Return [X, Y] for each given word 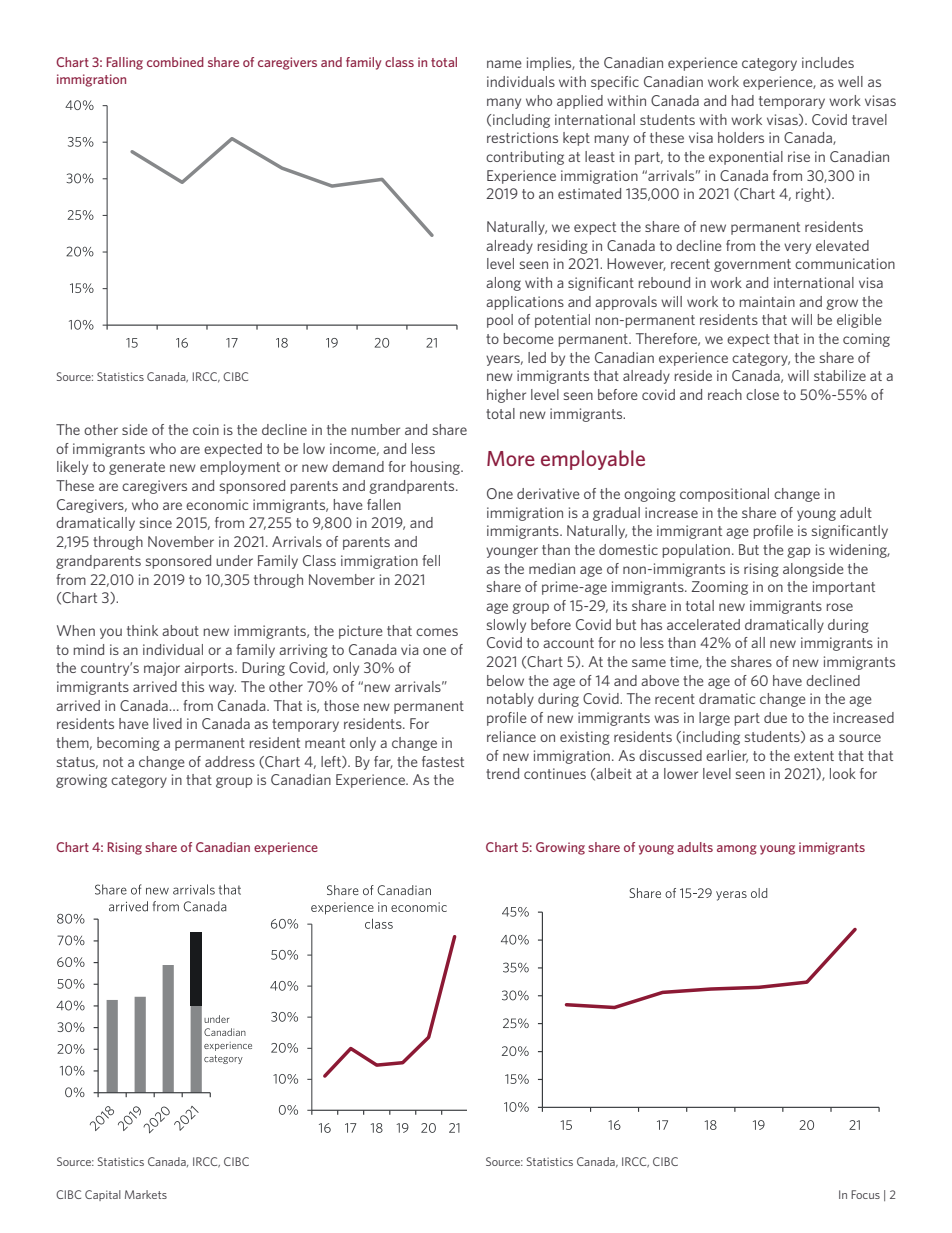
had [743, 100]
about [180, 630]
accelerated [703, 624]
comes [437, 632]
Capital [103, 1195]
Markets [146, 1194]
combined [175, 62]
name [504, 64]
